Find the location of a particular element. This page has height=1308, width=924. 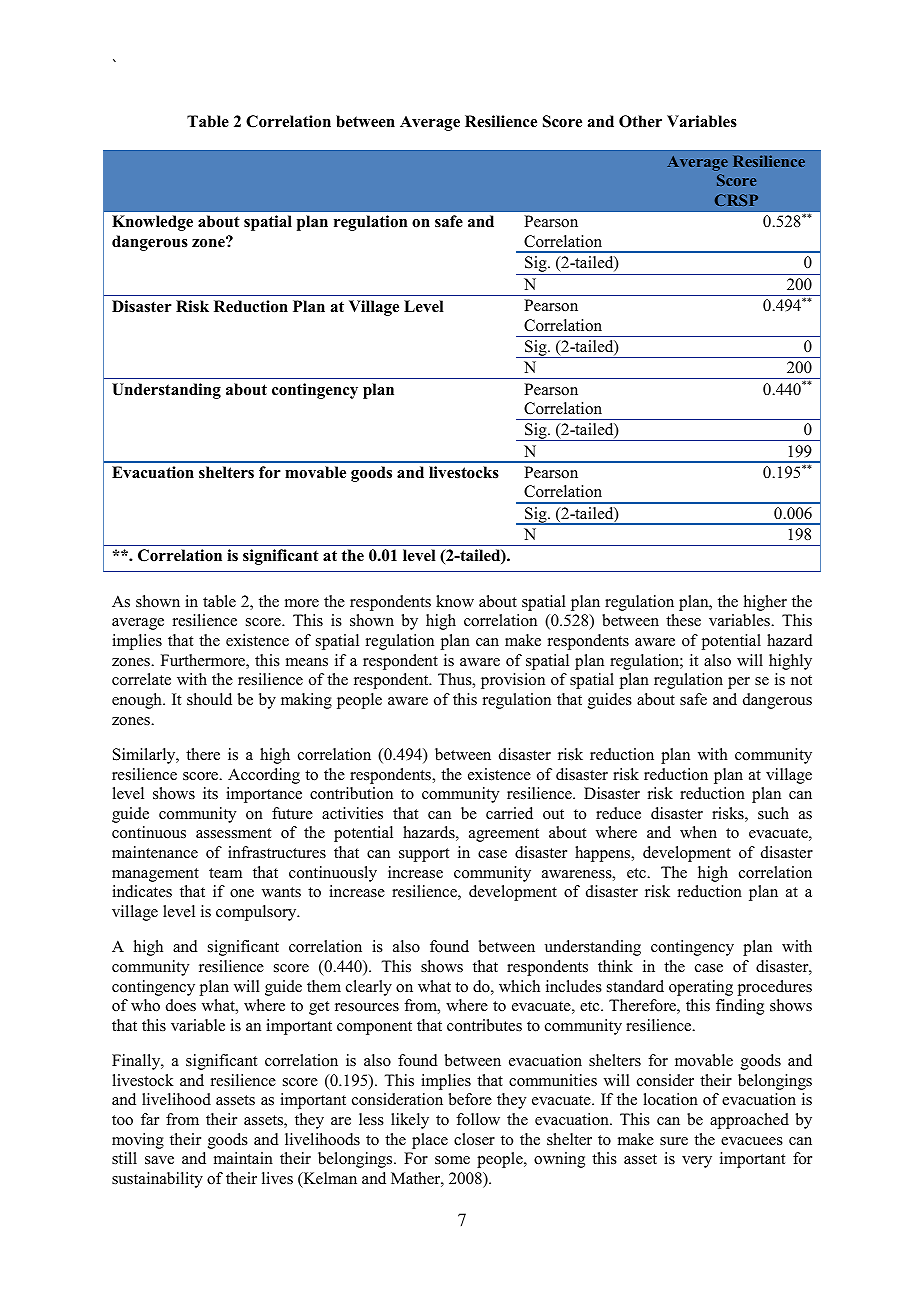

provision is located at coordinates (513, 681).
